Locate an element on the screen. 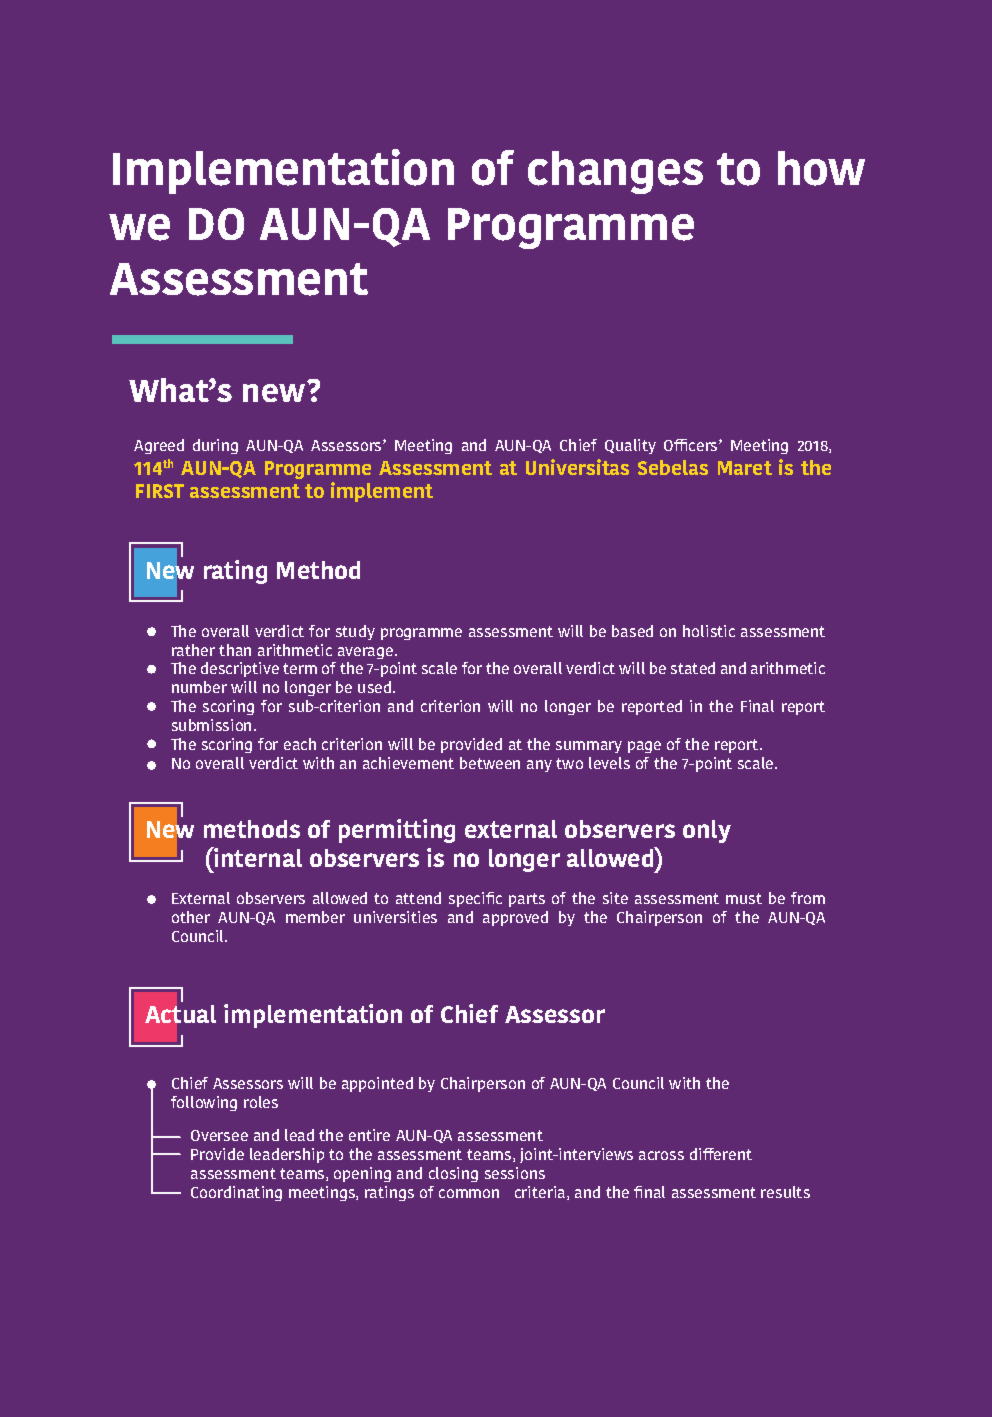 This screenshot has width=992, height=1417. how is located at coordinates (821, 168).
